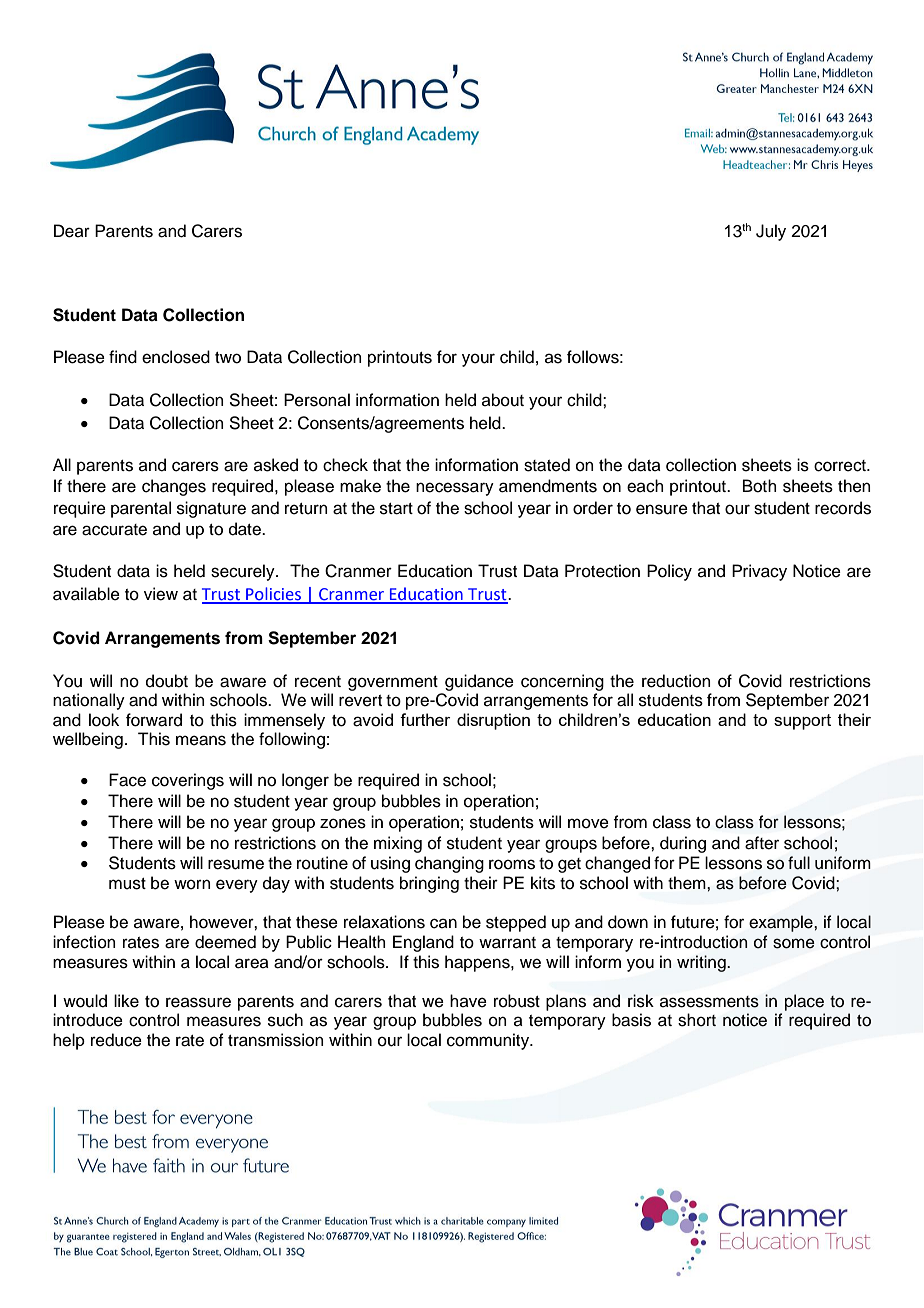 The image size is (924, 1308). What do you see at coordinates (468, 1001) in the image?
I see `have` at bounding box center [468, 1001].
